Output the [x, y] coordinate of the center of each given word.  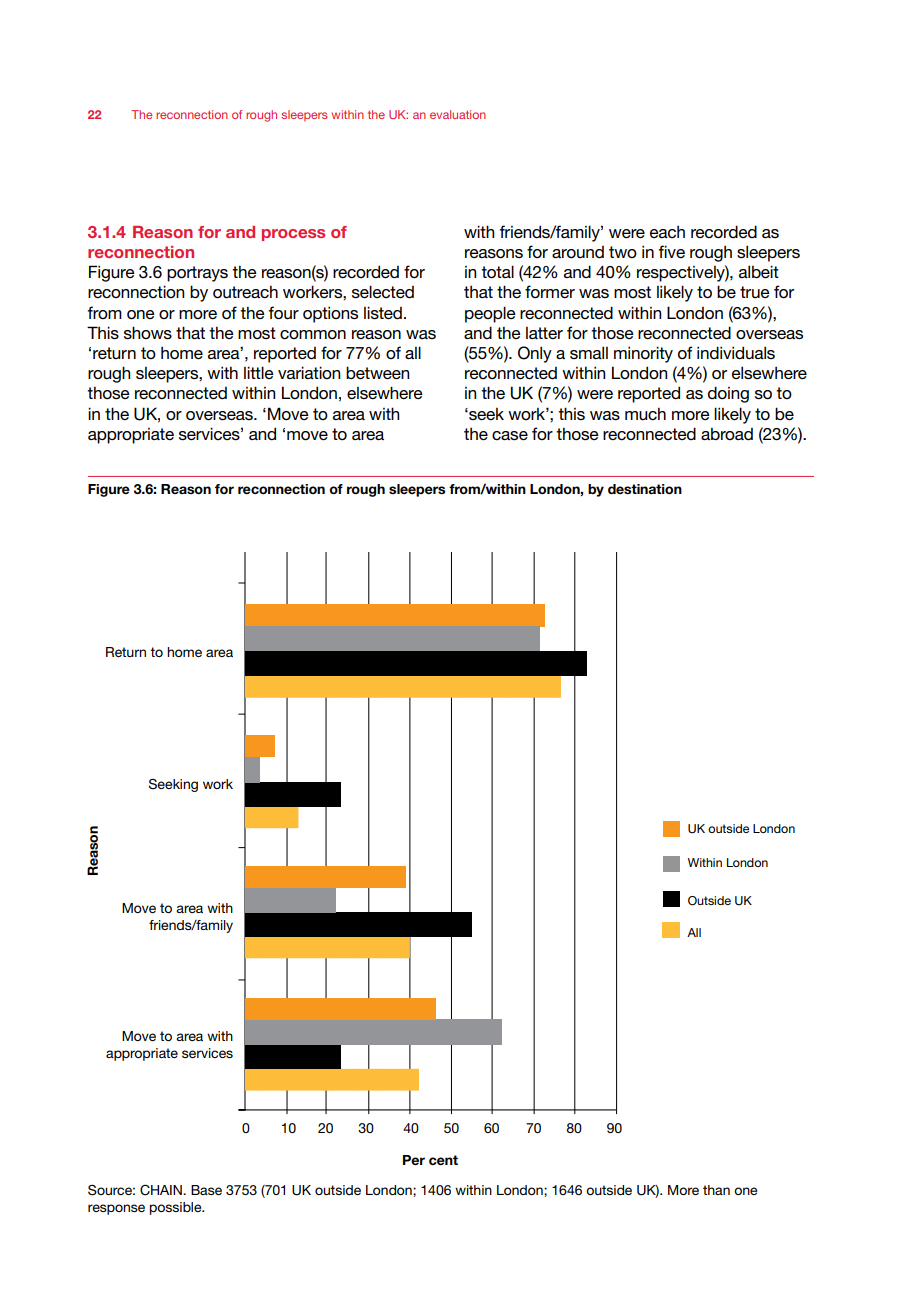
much [645, 414]
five [671, 252]
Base [206, 1190]
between [377, 373]
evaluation [458, 114]
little [259, 372]
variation [309, 372]
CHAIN [162, 1190]
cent [443, 1160]
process [293, 235]
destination [645, 489]
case [510, 436]
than [716, 1190]
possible [177, 1208]
